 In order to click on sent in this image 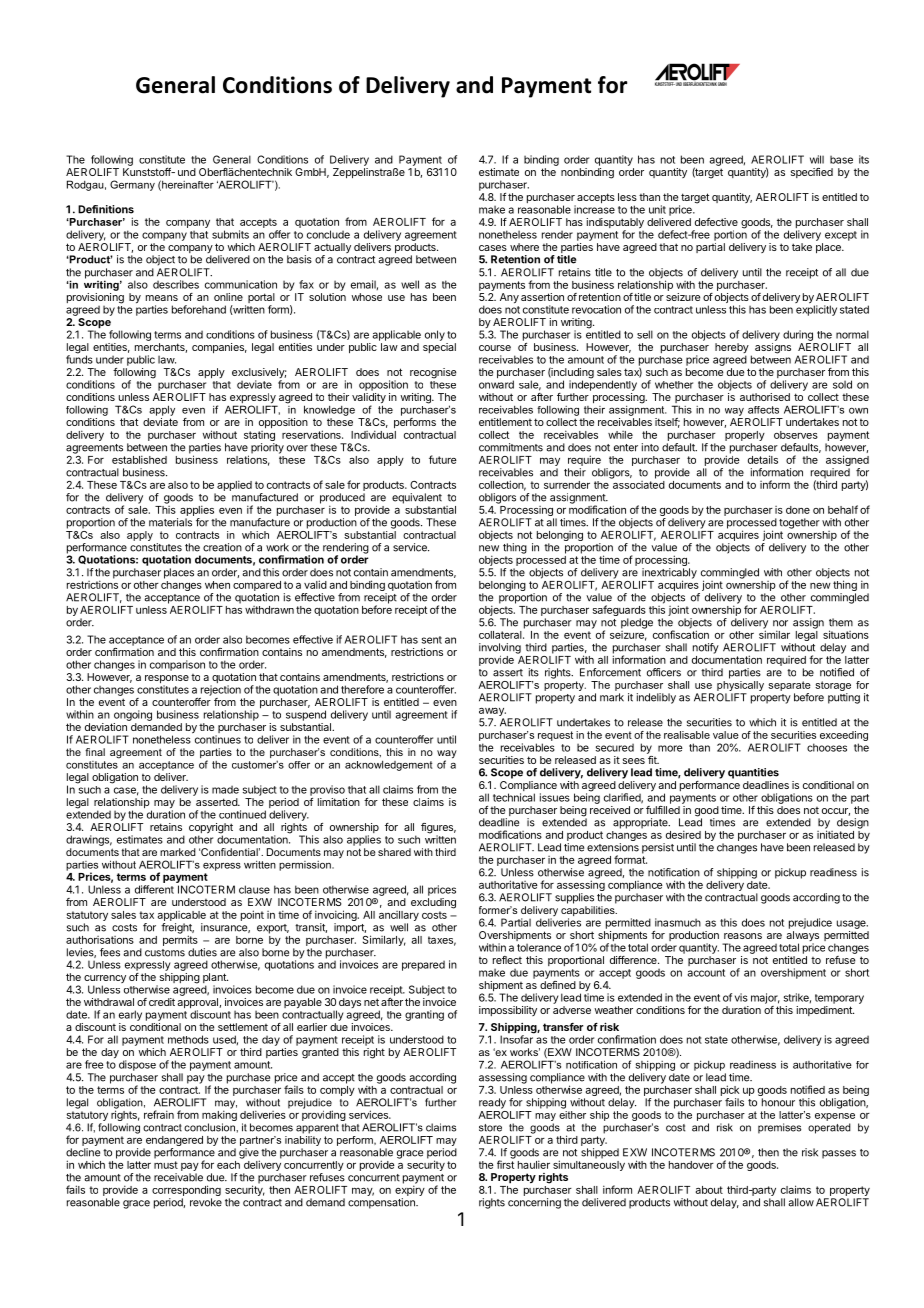, I will do `click(432, 640)`.
